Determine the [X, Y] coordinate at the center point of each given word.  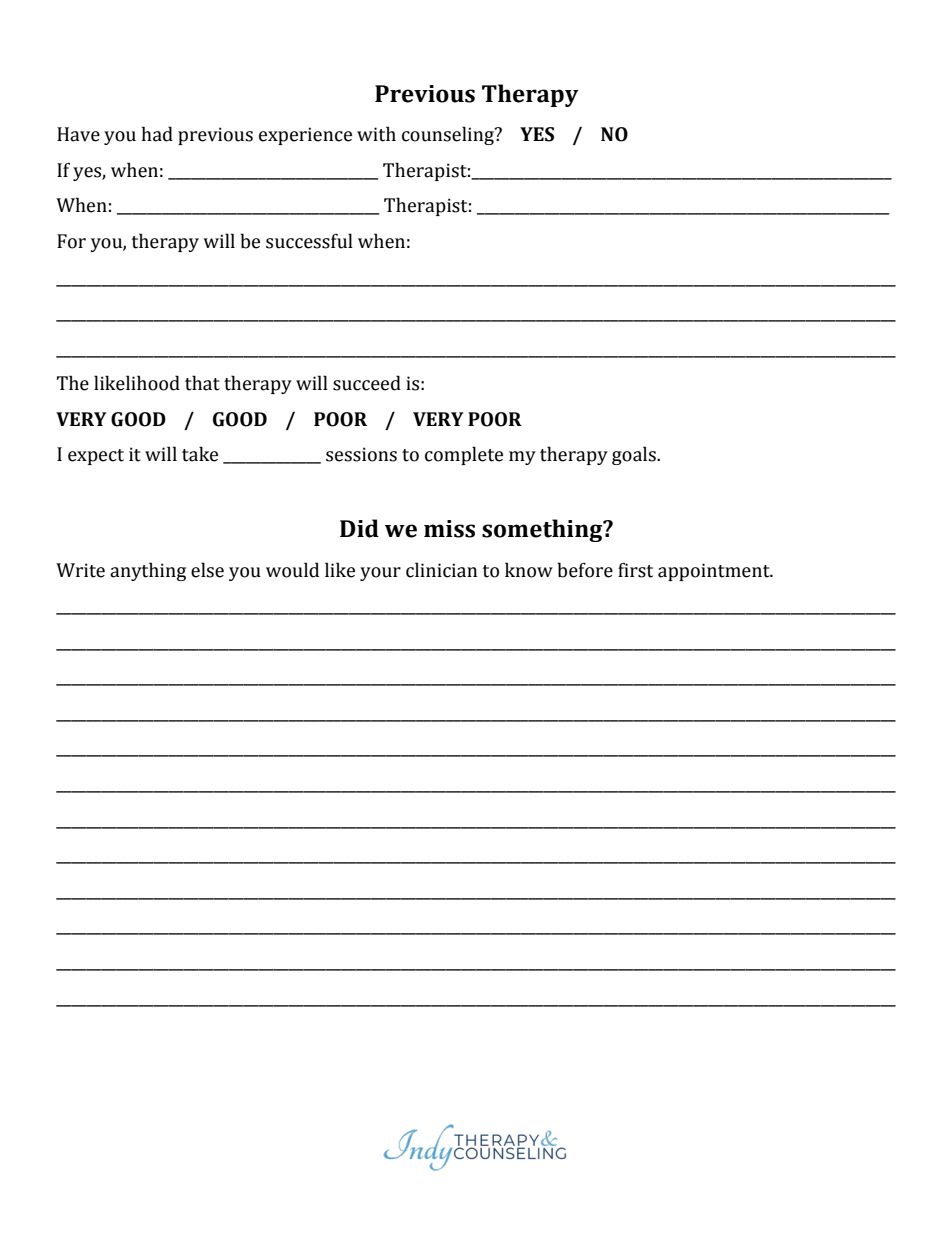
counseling [449, 135]
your [380, 574]
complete [464, 455]
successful [309, 241]
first [635, 570]
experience [305, 136]
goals [635, 455]
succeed [367, 383]
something [543, 530]
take [200, 454]
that [202, 383]
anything [148, 571]
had [157, 134]
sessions [361, 454]
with [376, 134]
